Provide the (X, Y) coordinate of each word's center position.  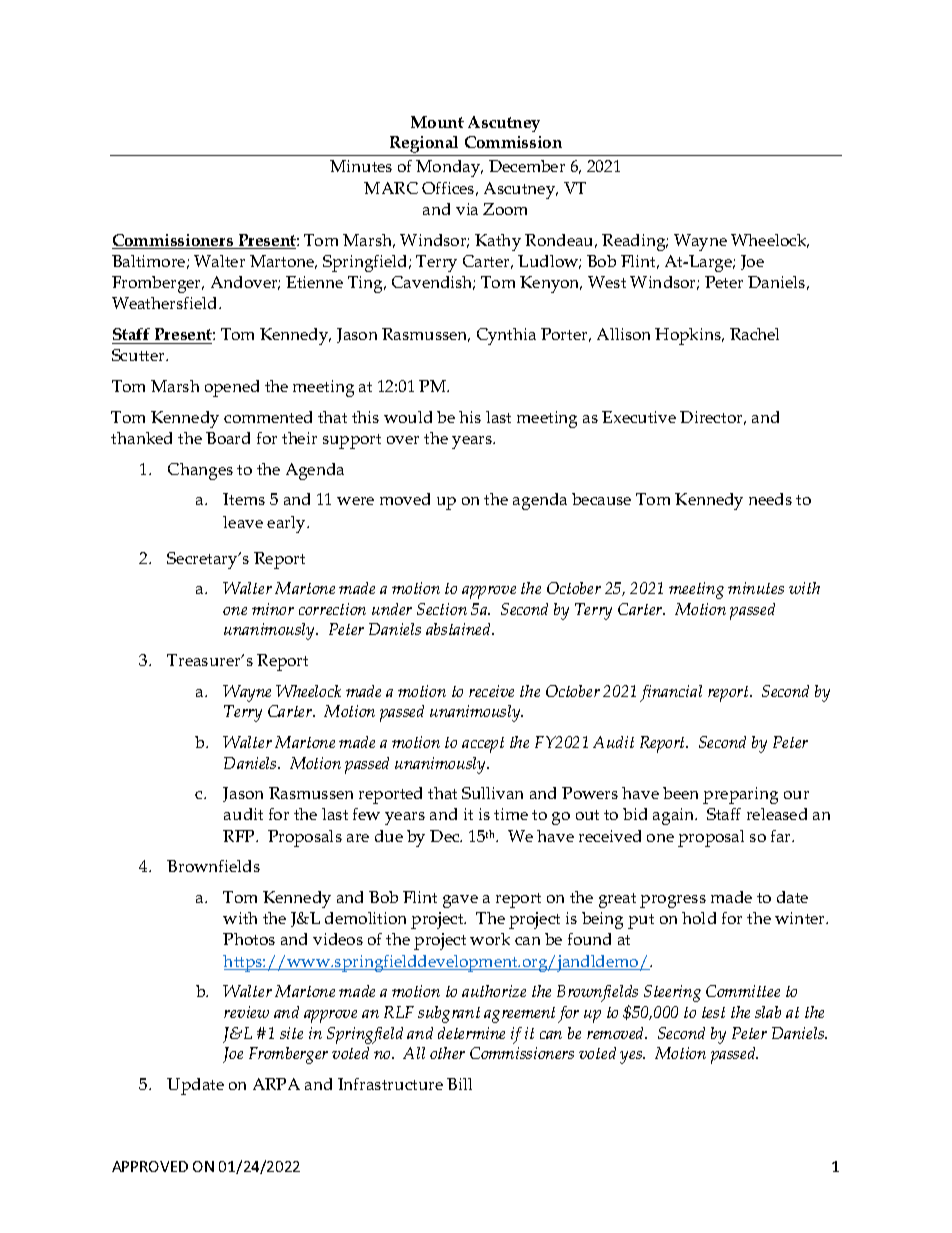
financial (671, 693)
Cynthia (506, 336)
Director (713, 418)
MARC (391, 188)
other (447, 1053)
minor (273, 609)
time (511, 814)
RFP (240, 836)
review (246, 1012)
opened (232, 388)
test (713, 1012)
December (527, 166)
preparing (740, 795)
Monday (449, 168)
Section (442, 609)
